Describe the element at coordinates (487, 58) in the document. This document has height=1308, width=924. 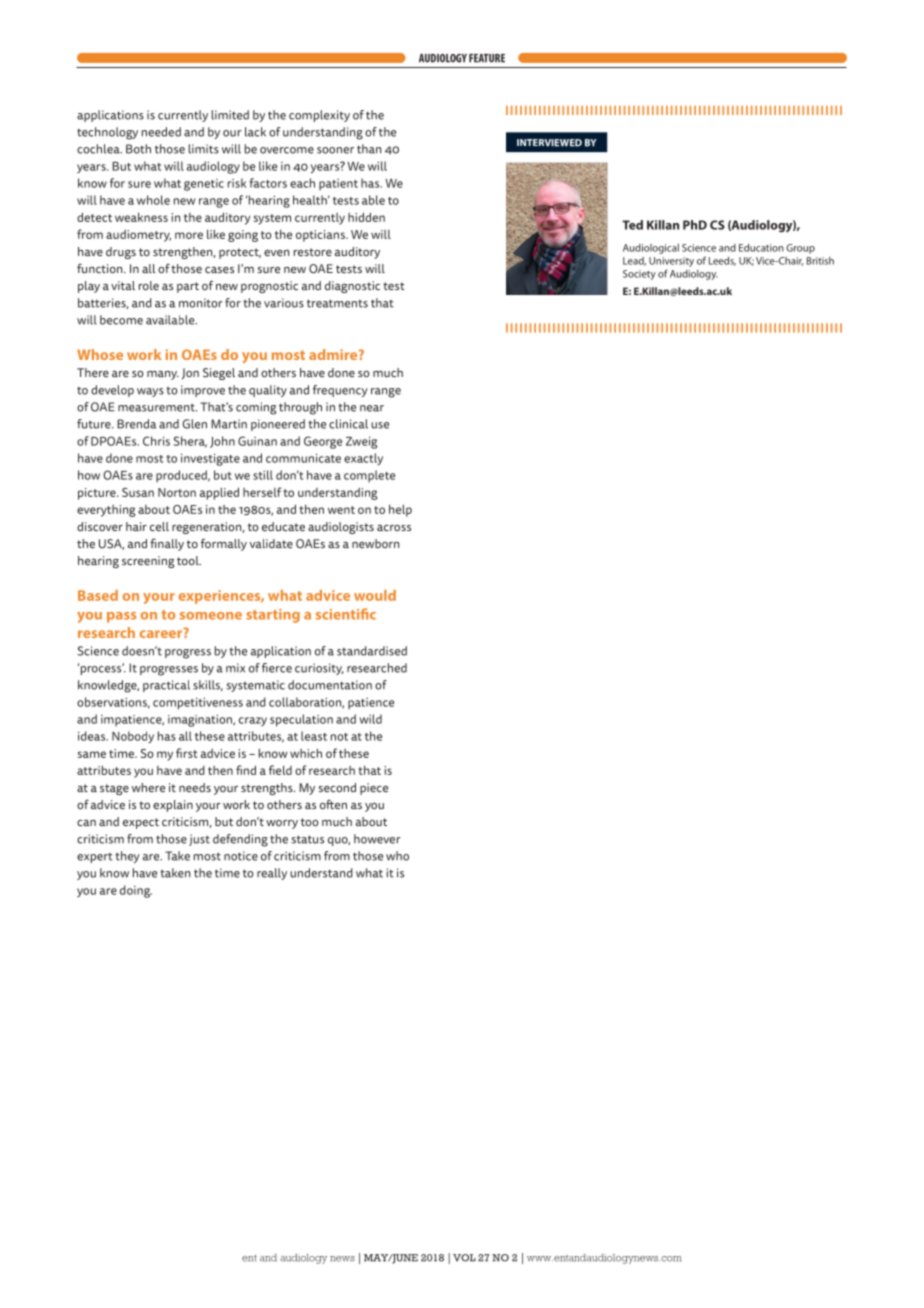
I see `FEATURE` at that location.
